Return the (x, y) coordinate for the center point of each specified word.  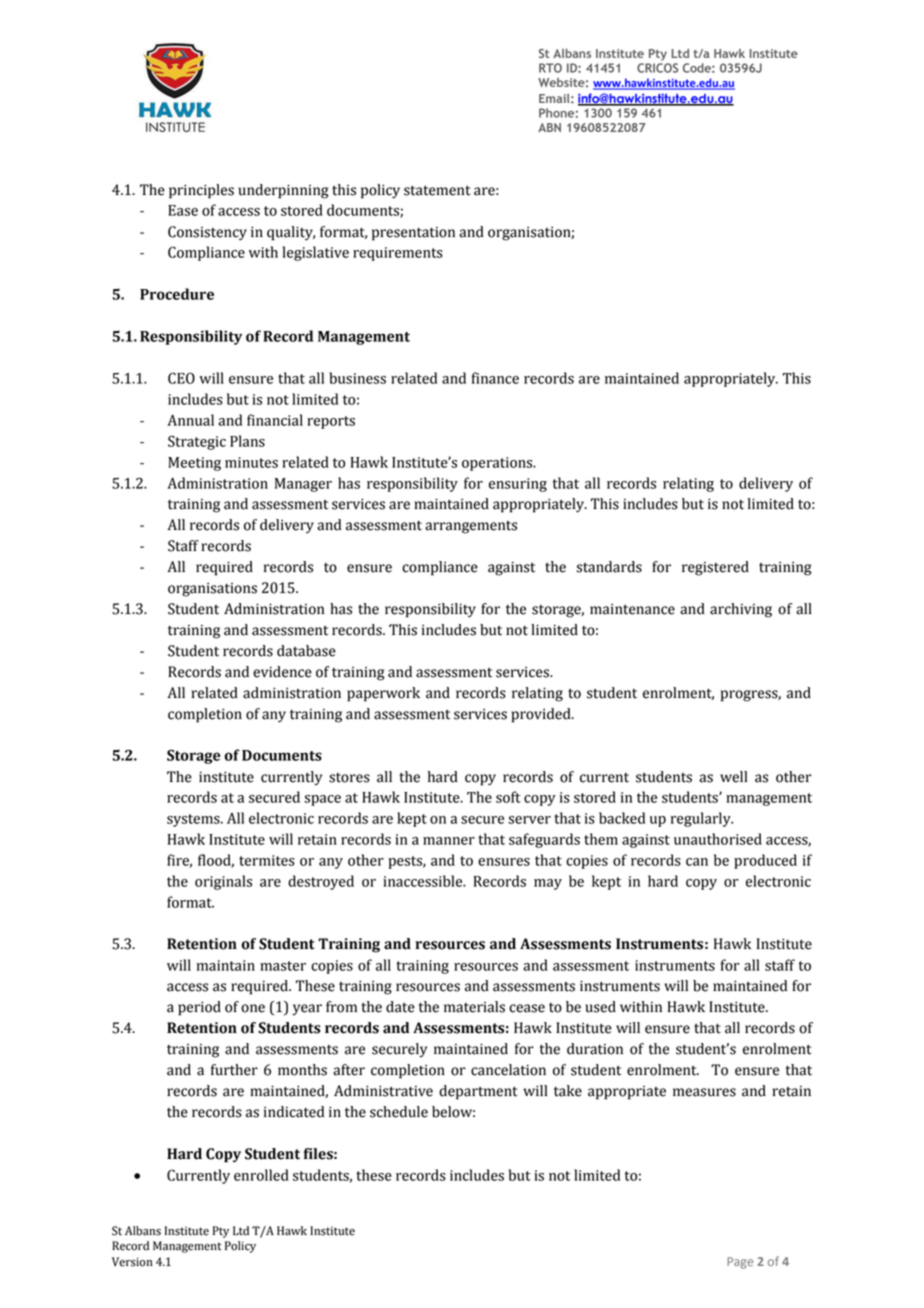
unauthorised (718, 839)
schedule (399, 1112)
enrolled (261, 1175)
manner (449, 841)
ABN (549, 127)
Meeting (194, 464)
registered (715, 568)
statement (437, 190)
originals (223, 882)
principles (201, 191)
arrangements (471, 527)
